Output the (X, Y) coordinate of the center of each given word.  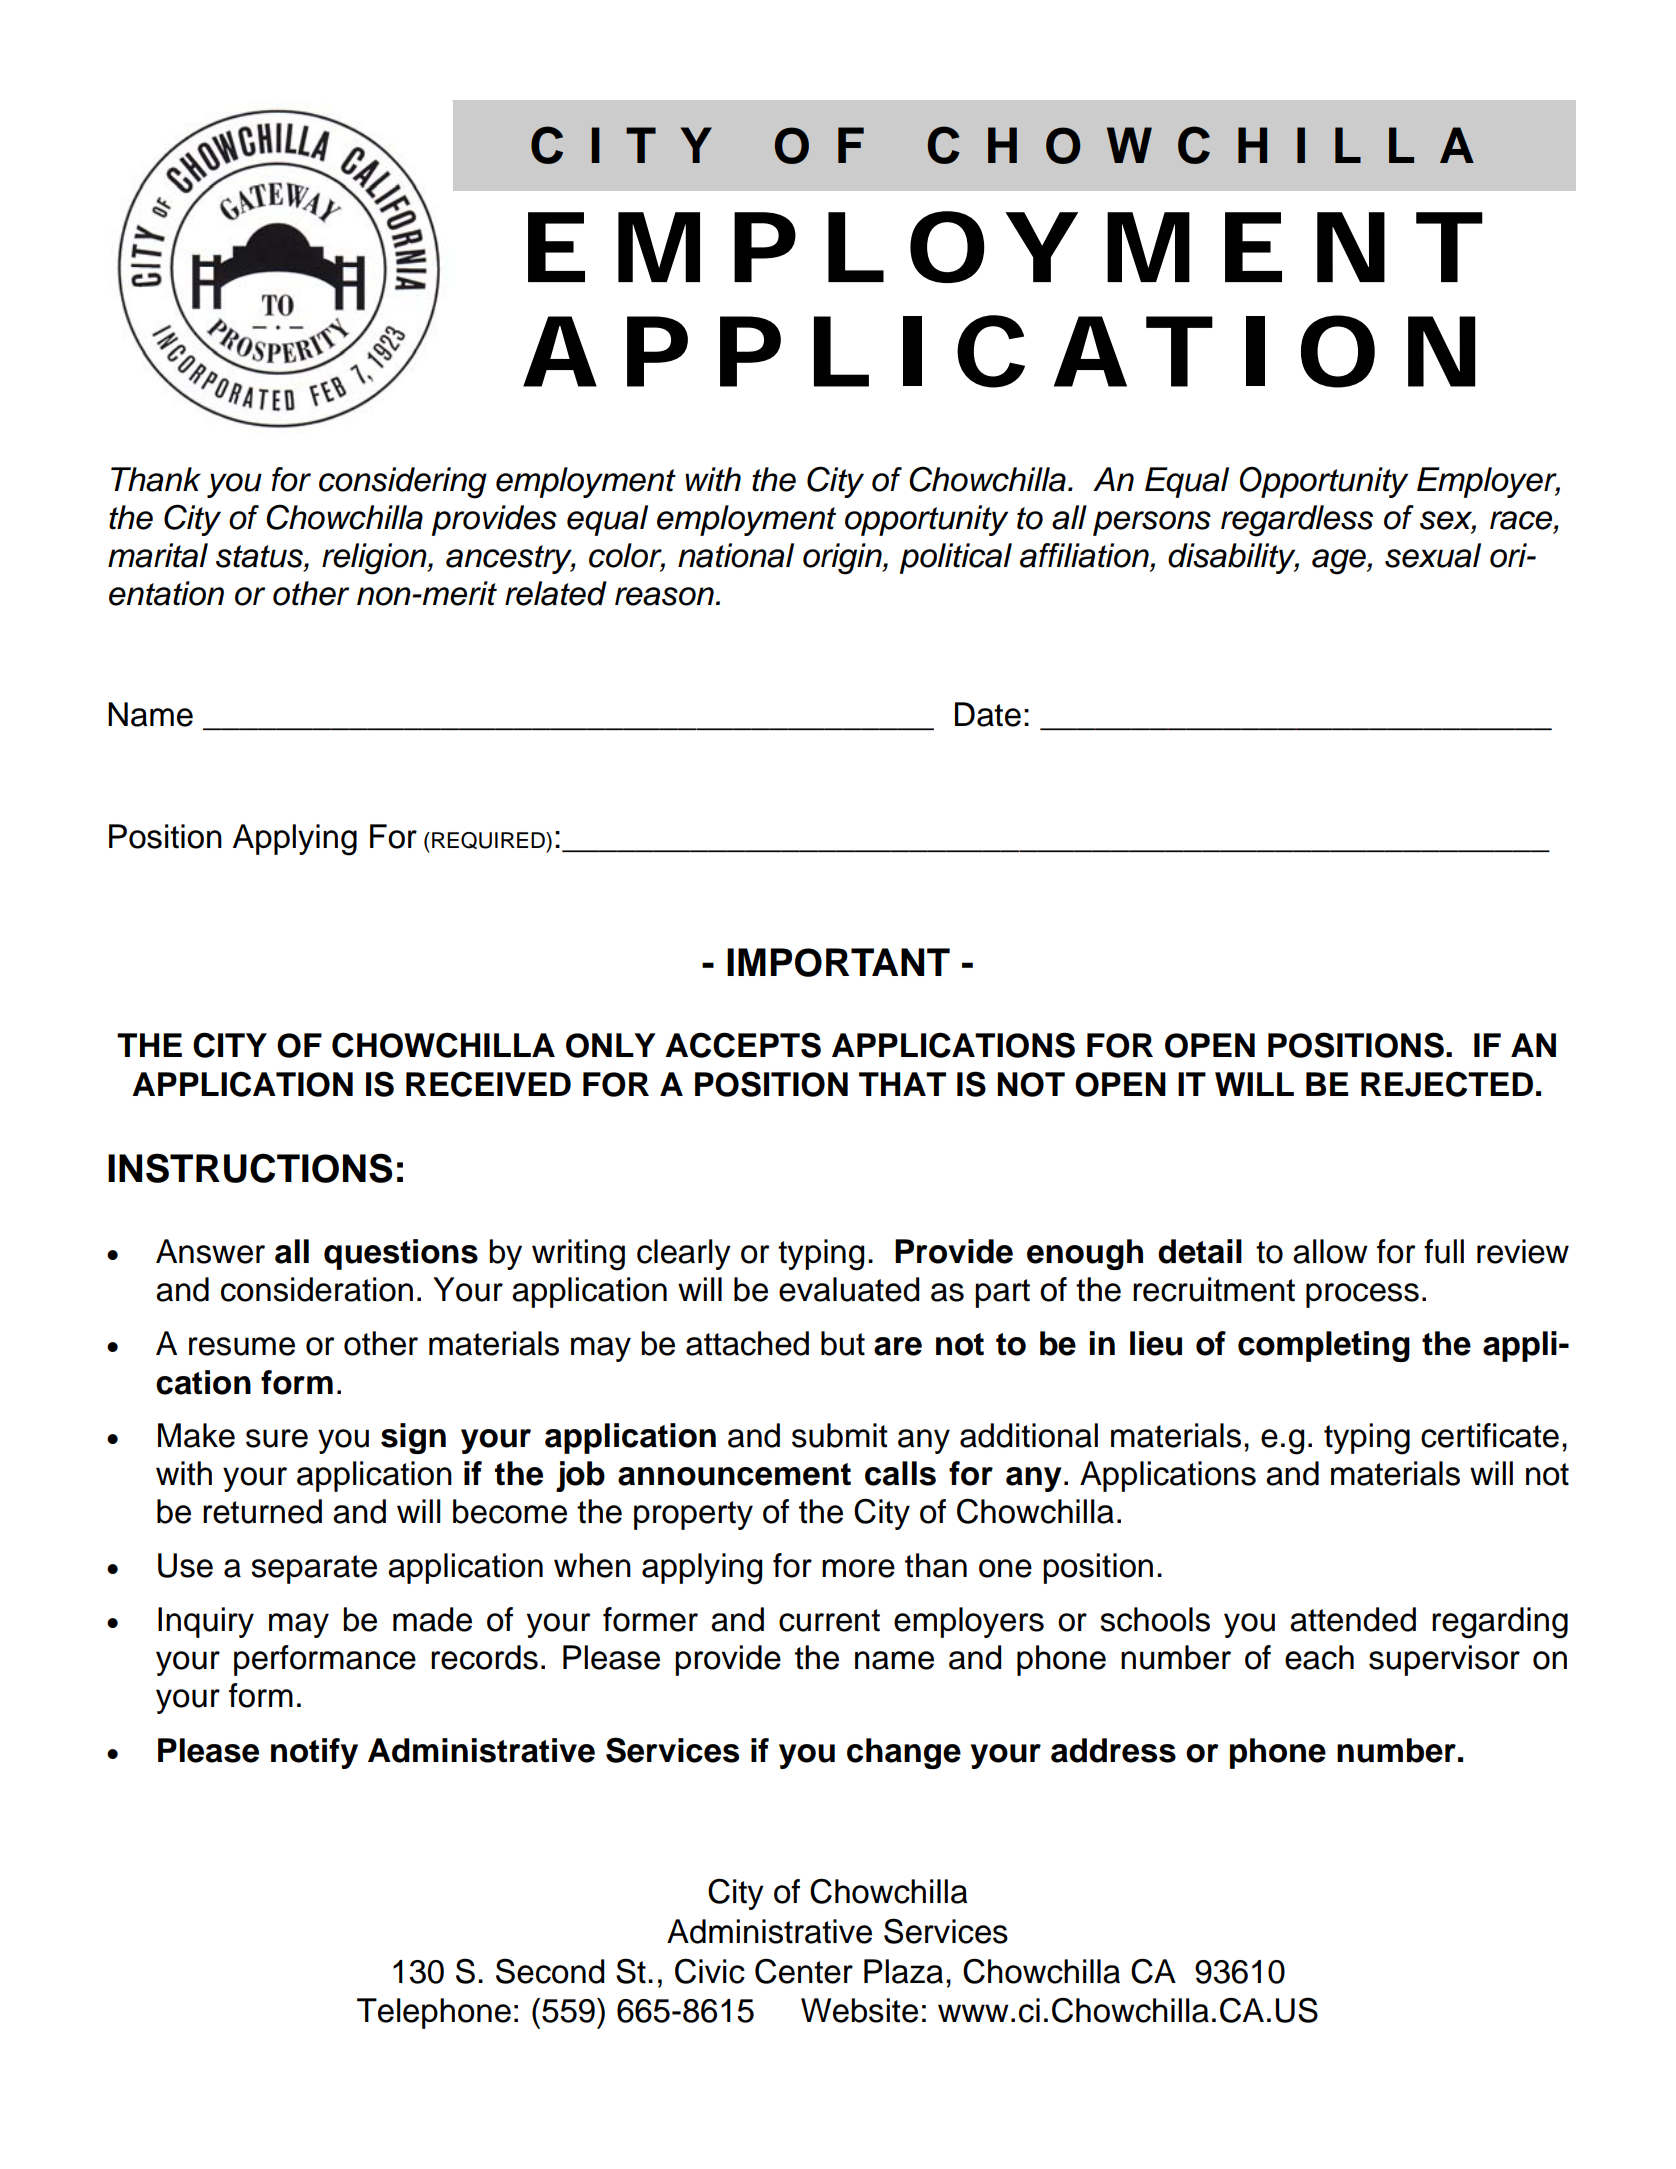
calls (900, 1473)
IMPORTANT (838, 962)
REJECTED (1447, 1084)
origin (843, 559)
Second (550, 1971)
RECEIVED (488, 1084)
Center (804, 1971)
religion (375, 559)
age (1340, 562)
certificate (1490, 1435)
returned (262, 1511)
